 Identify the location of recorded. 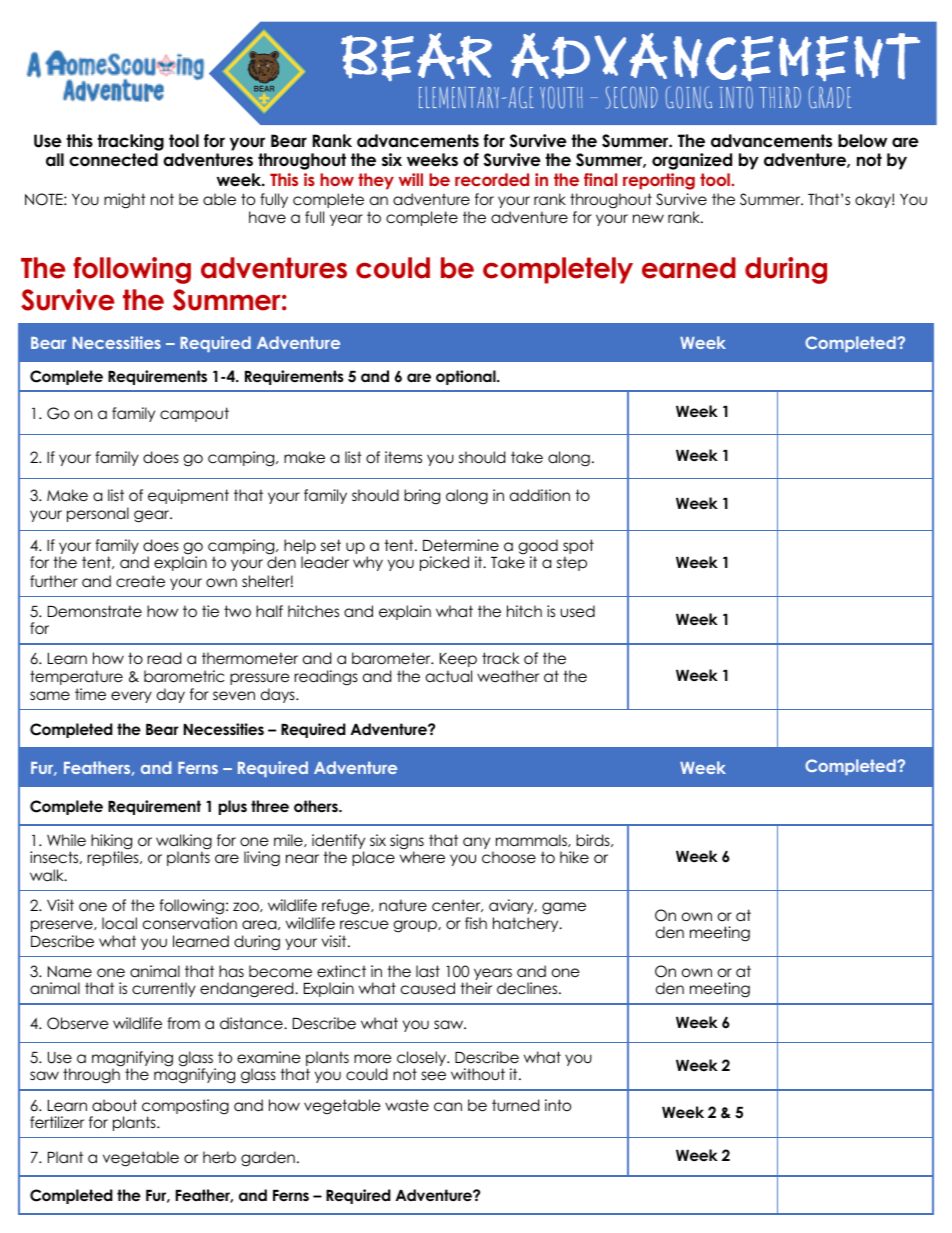
(492, 179).
